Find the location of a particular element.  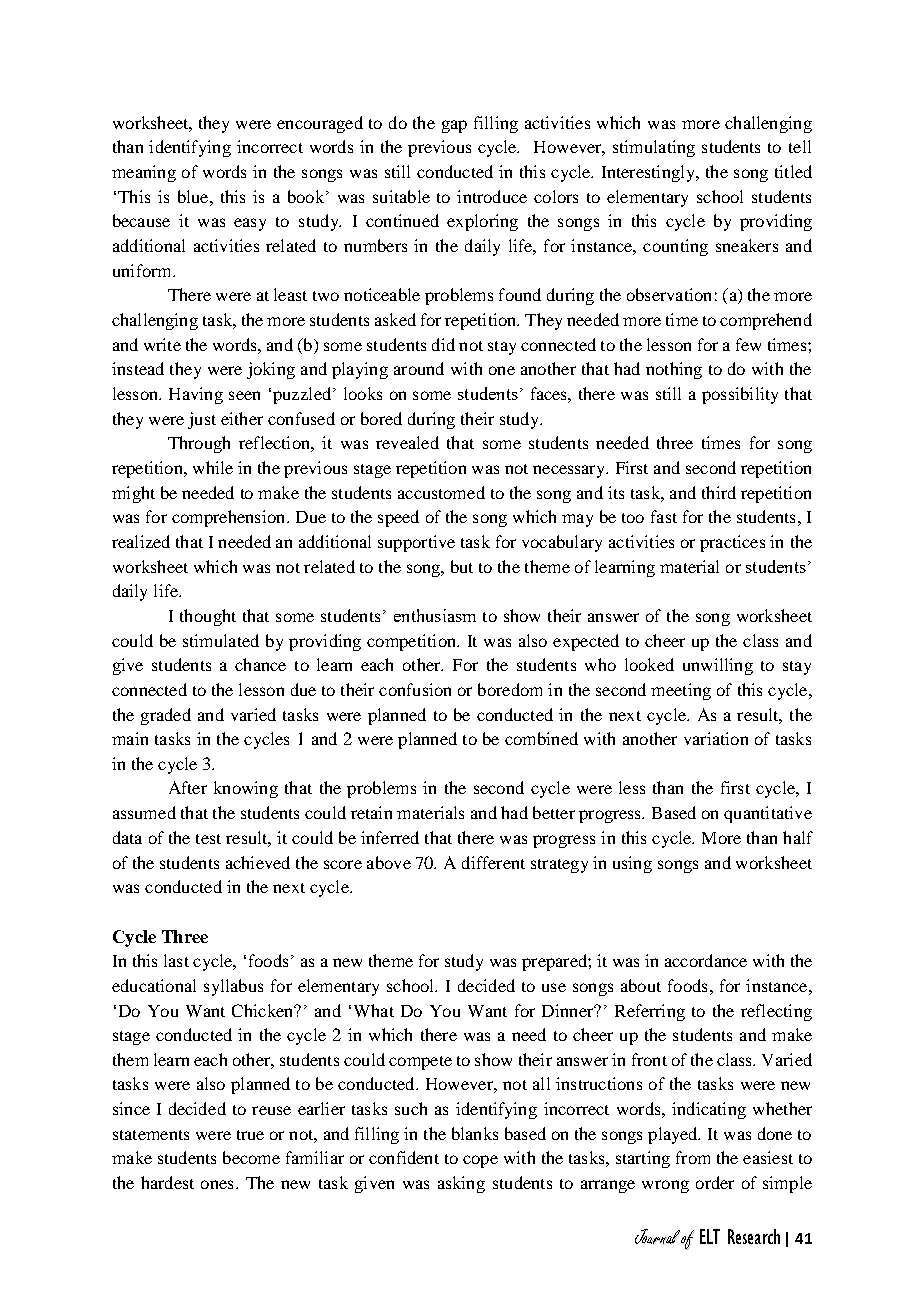

stimulated is located at coordinates (221, 640).
